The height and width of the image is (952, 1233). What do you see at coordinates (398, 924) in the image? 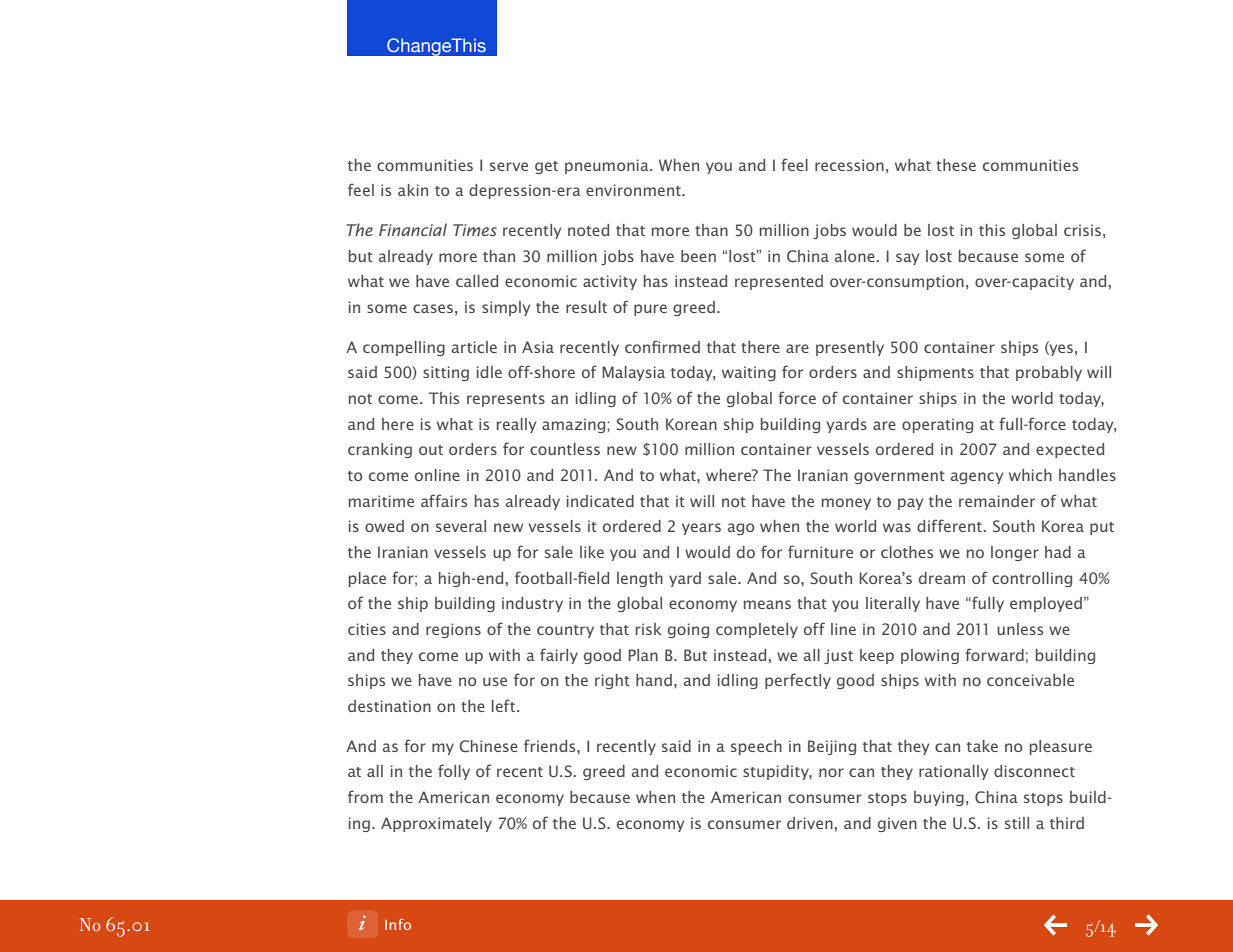
I see `Info` at bounding box center [398, 924].
